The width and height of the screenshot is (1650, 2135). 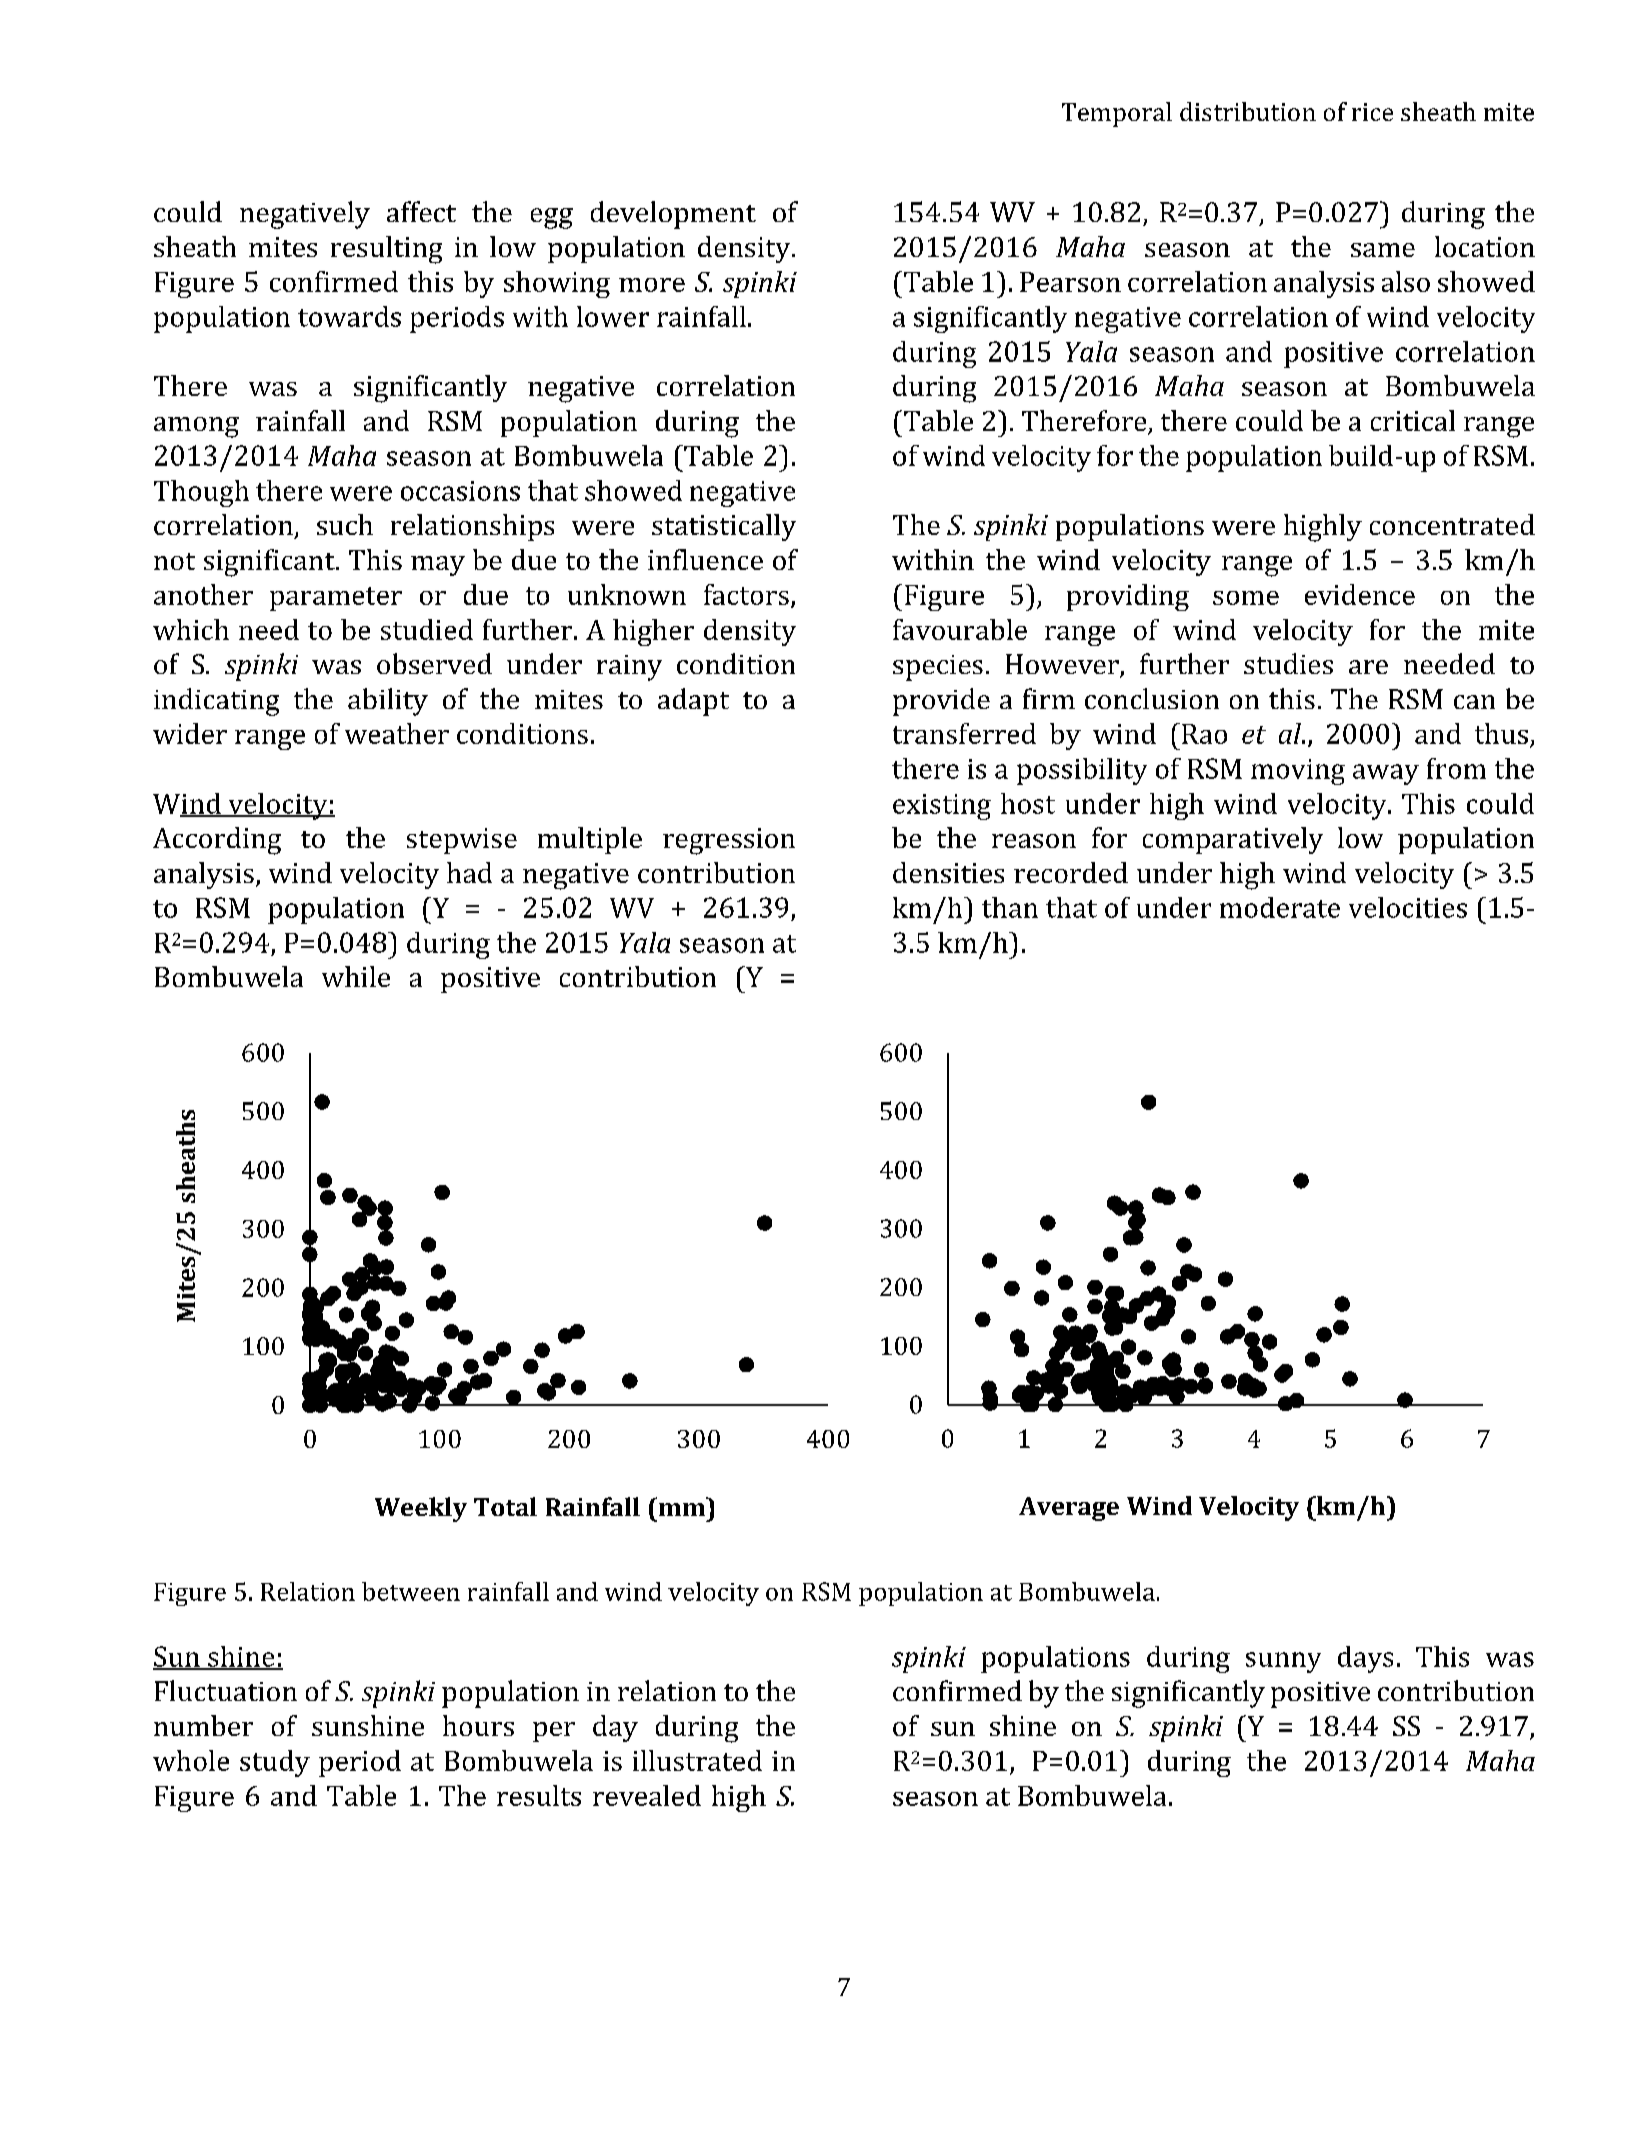 I want to click on Average, so click(x=1069, y=1509).
